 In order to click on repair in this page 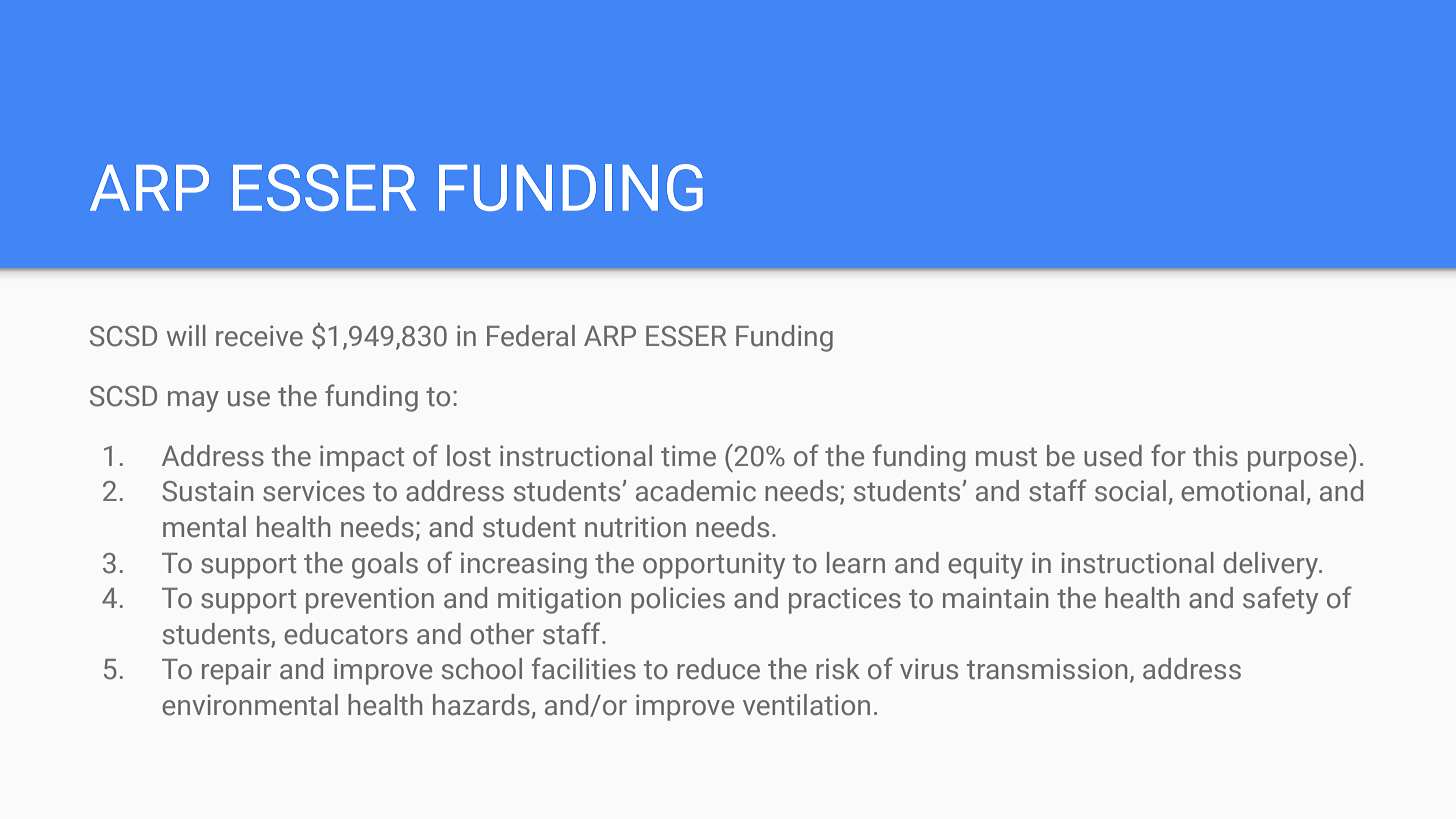, I will do `click(236, 671)`.
